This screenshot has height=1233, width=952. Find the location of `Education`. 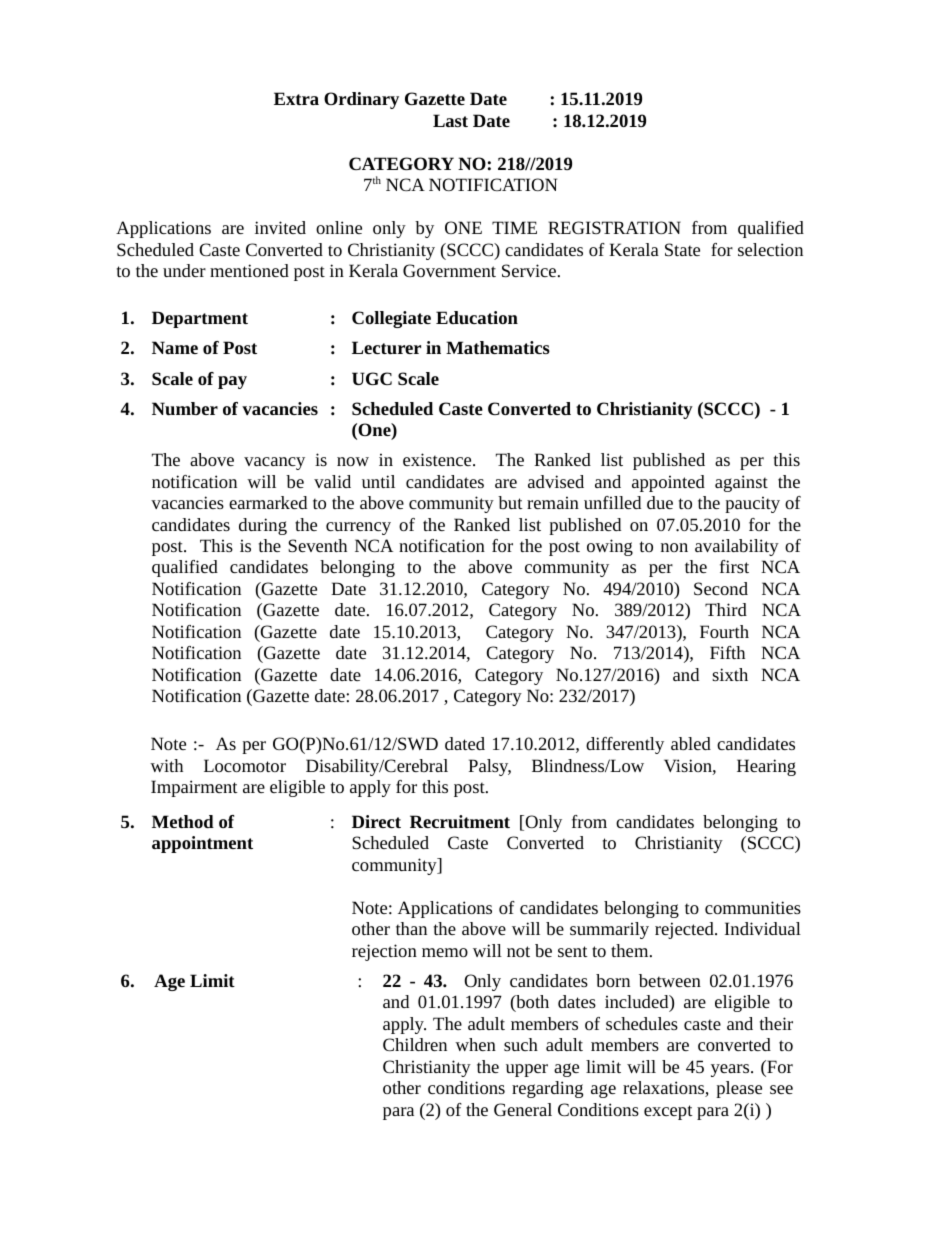

Education is located at coordinates (477, 318).
